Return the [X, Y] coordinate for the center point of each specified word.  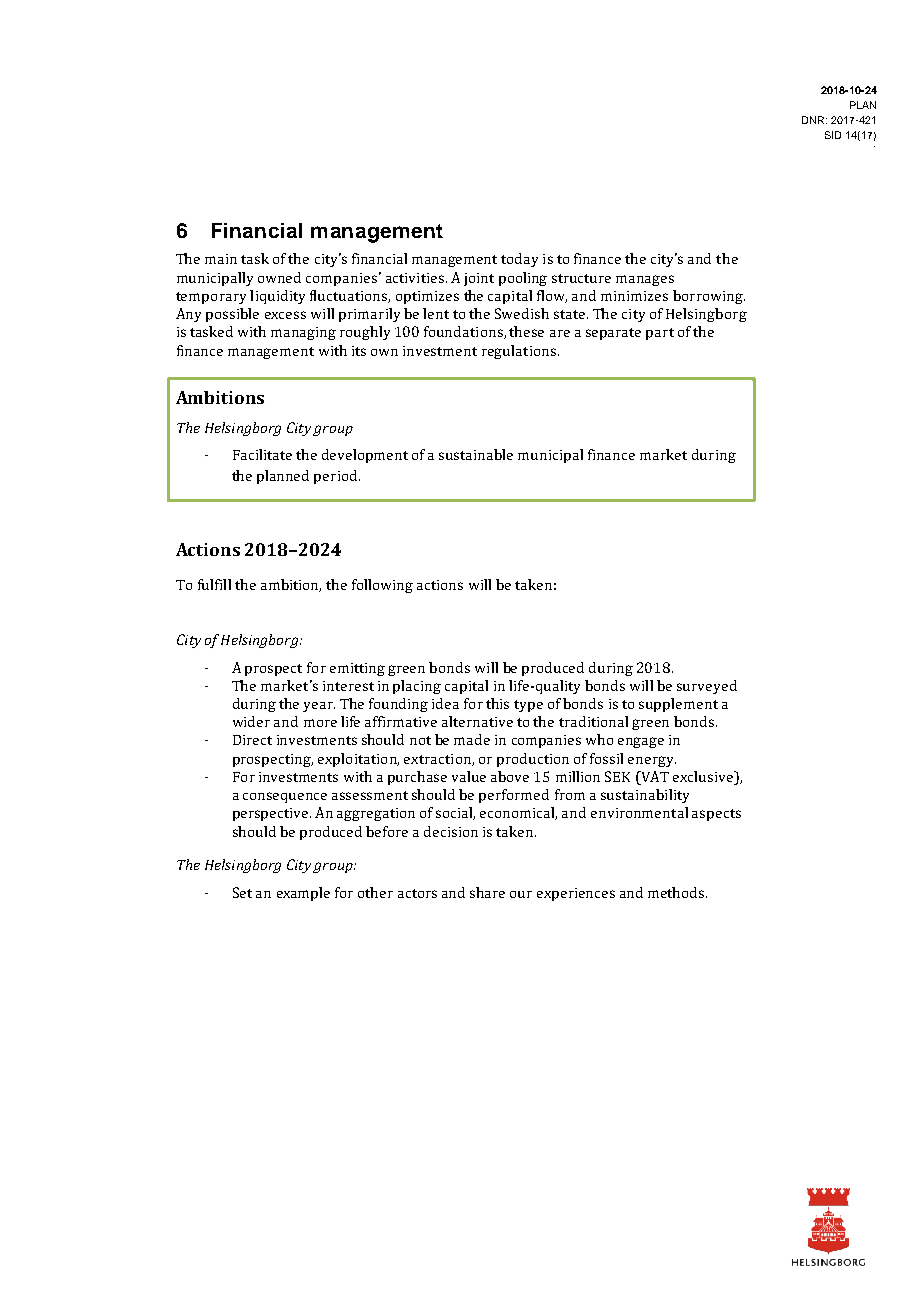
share [487, 892]
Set [242, 892]
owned [279, 277]
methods [677, 892]
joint [479, 279]
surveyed [707, 687]
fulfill [214, 584]
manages [645, 280]
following [382, 586]
